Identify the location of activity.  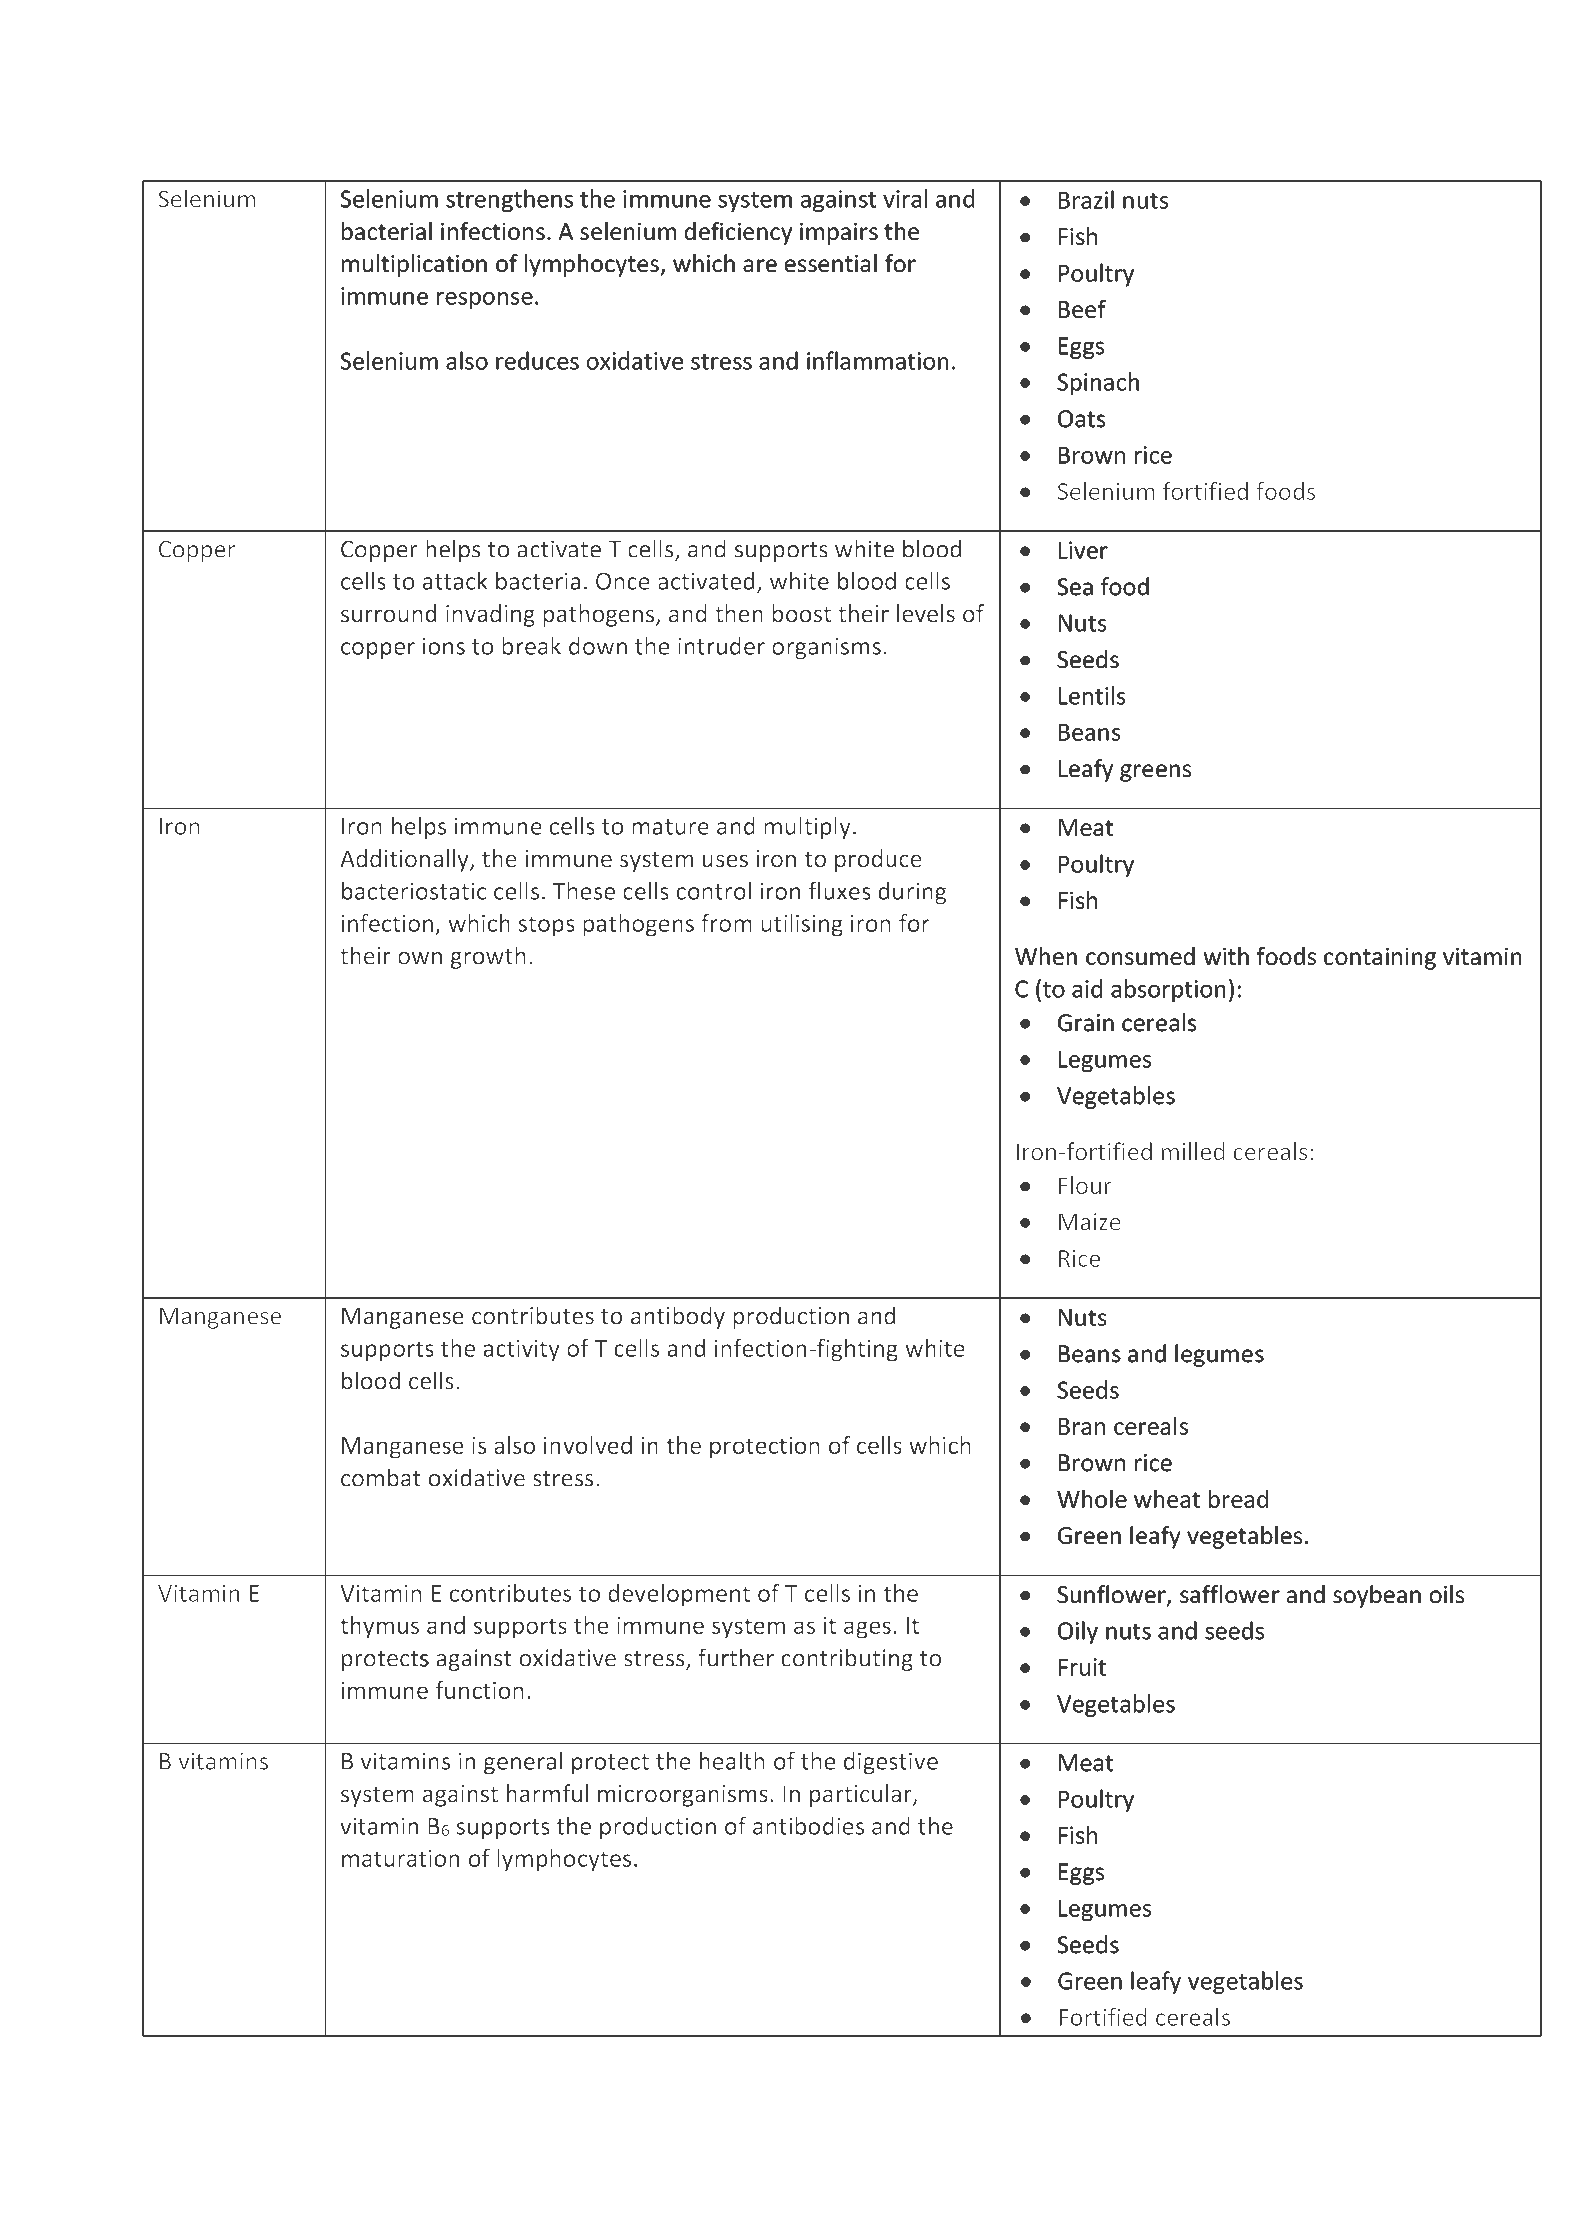
(521, 1350).
